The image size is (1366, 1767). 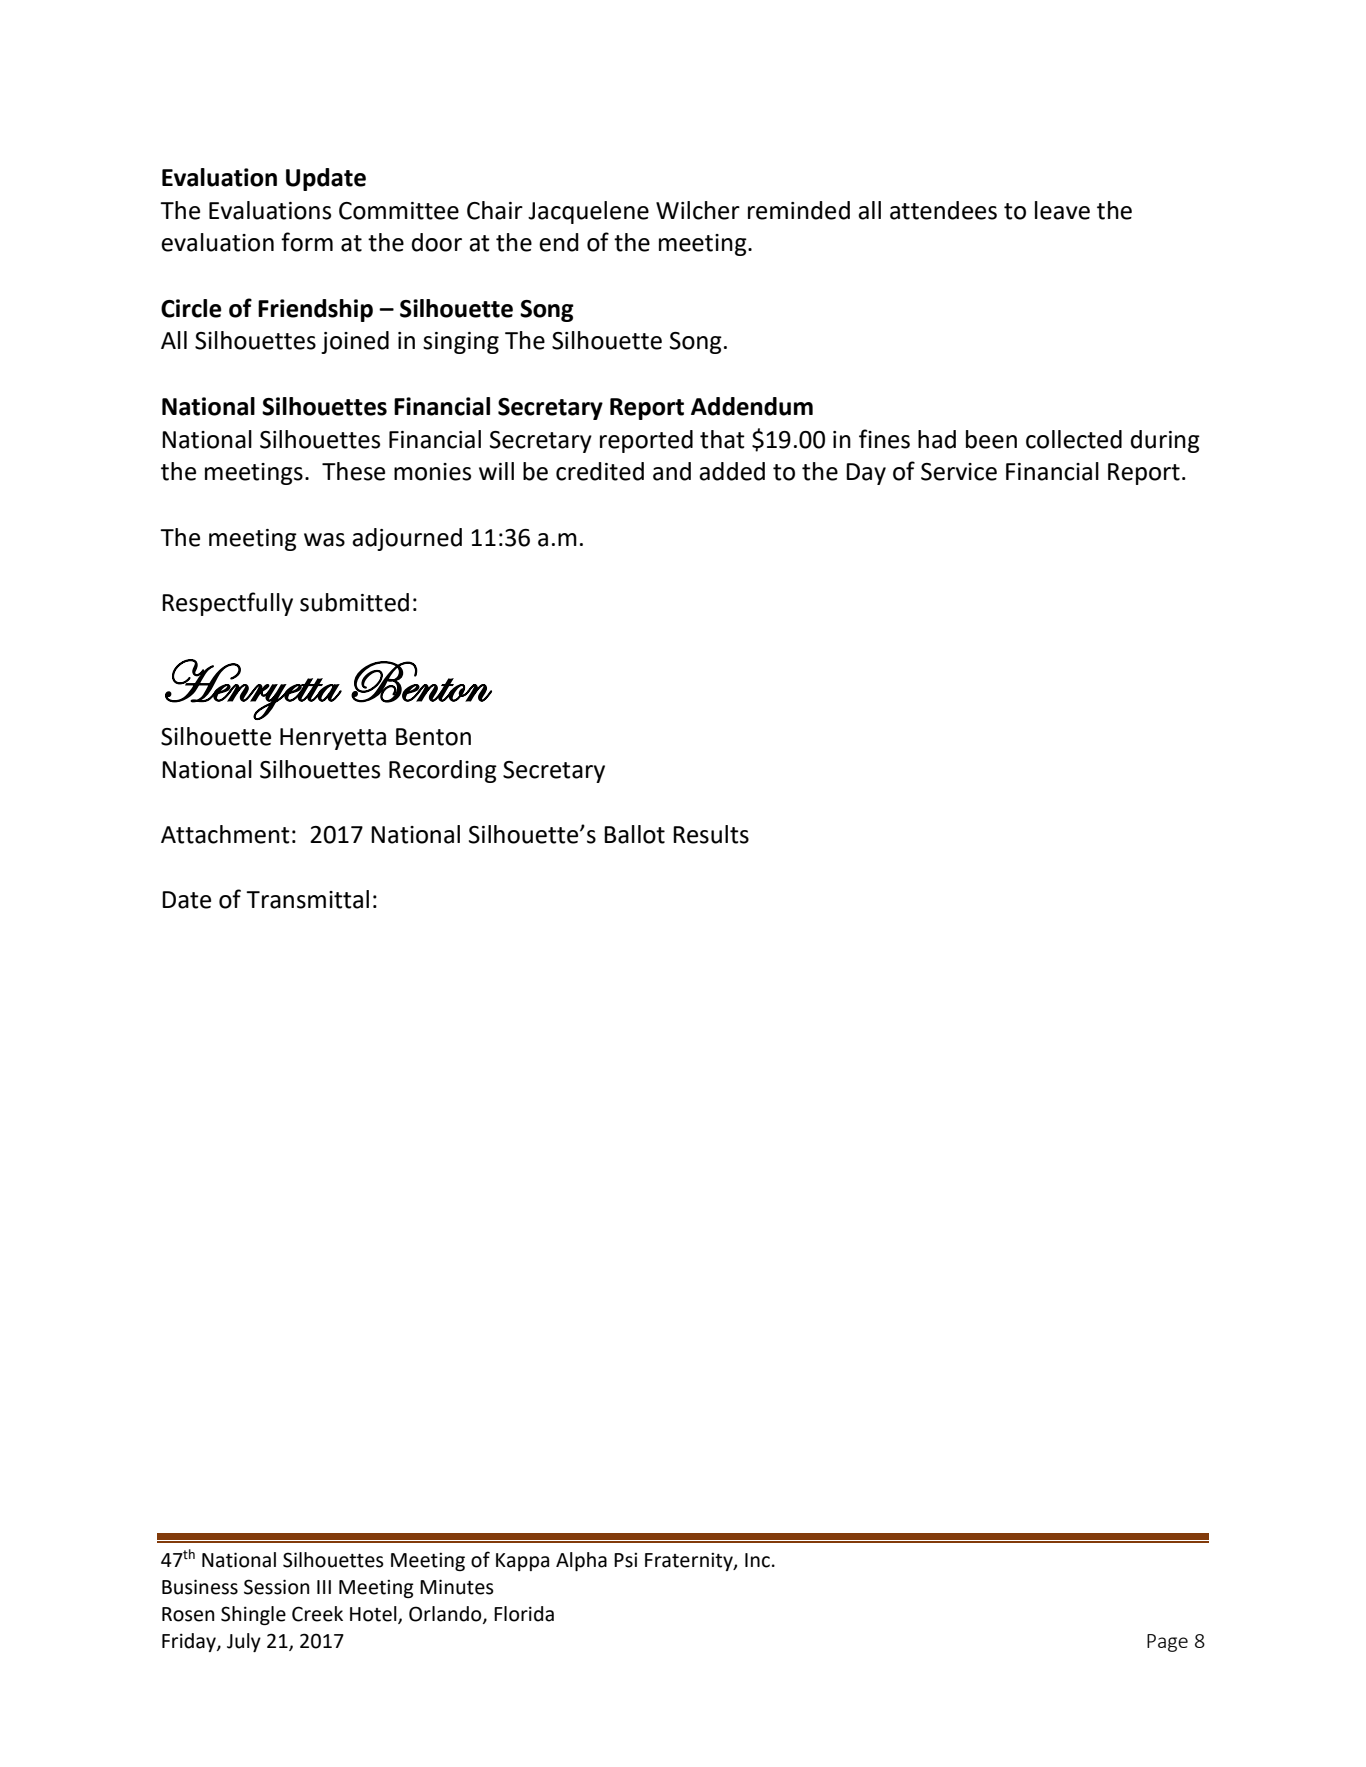 What do you see at coordinates (959, 472) in the screenshot?
I see `Service` at bounding box center [959, 472].
